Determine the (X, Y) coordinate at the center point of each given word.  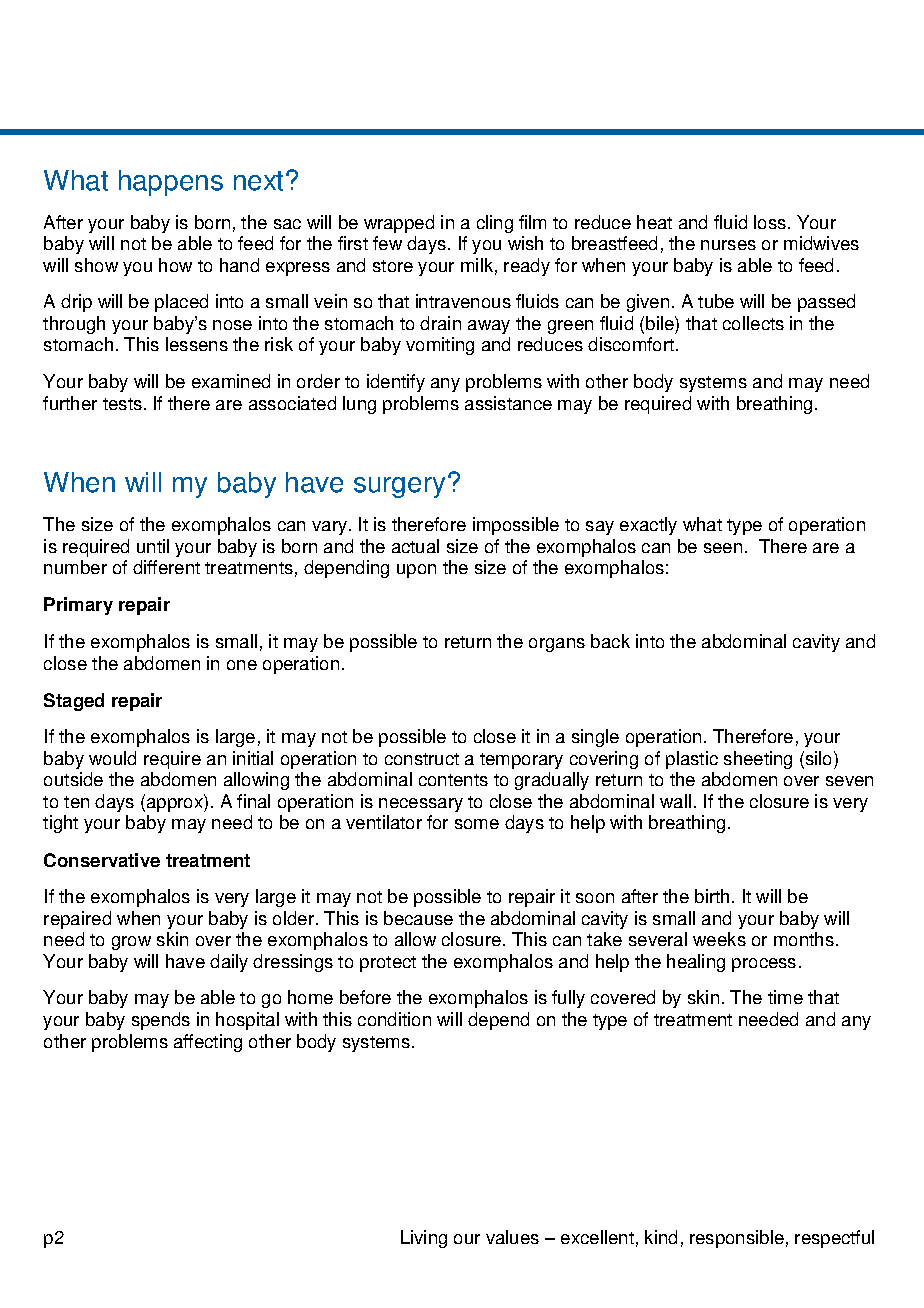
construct (422, 759)
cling (495, 224)
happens (171, 183)
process (764, 965)
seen (723, 548)
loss (771, 222)
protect (388, 964)
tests (122, 404)
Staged (74, 702)
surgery (399, 487)
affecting (208, 1043)
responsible (737, 1239)
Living (424, 1239)
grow (131, 943)
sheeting (758, 760)
